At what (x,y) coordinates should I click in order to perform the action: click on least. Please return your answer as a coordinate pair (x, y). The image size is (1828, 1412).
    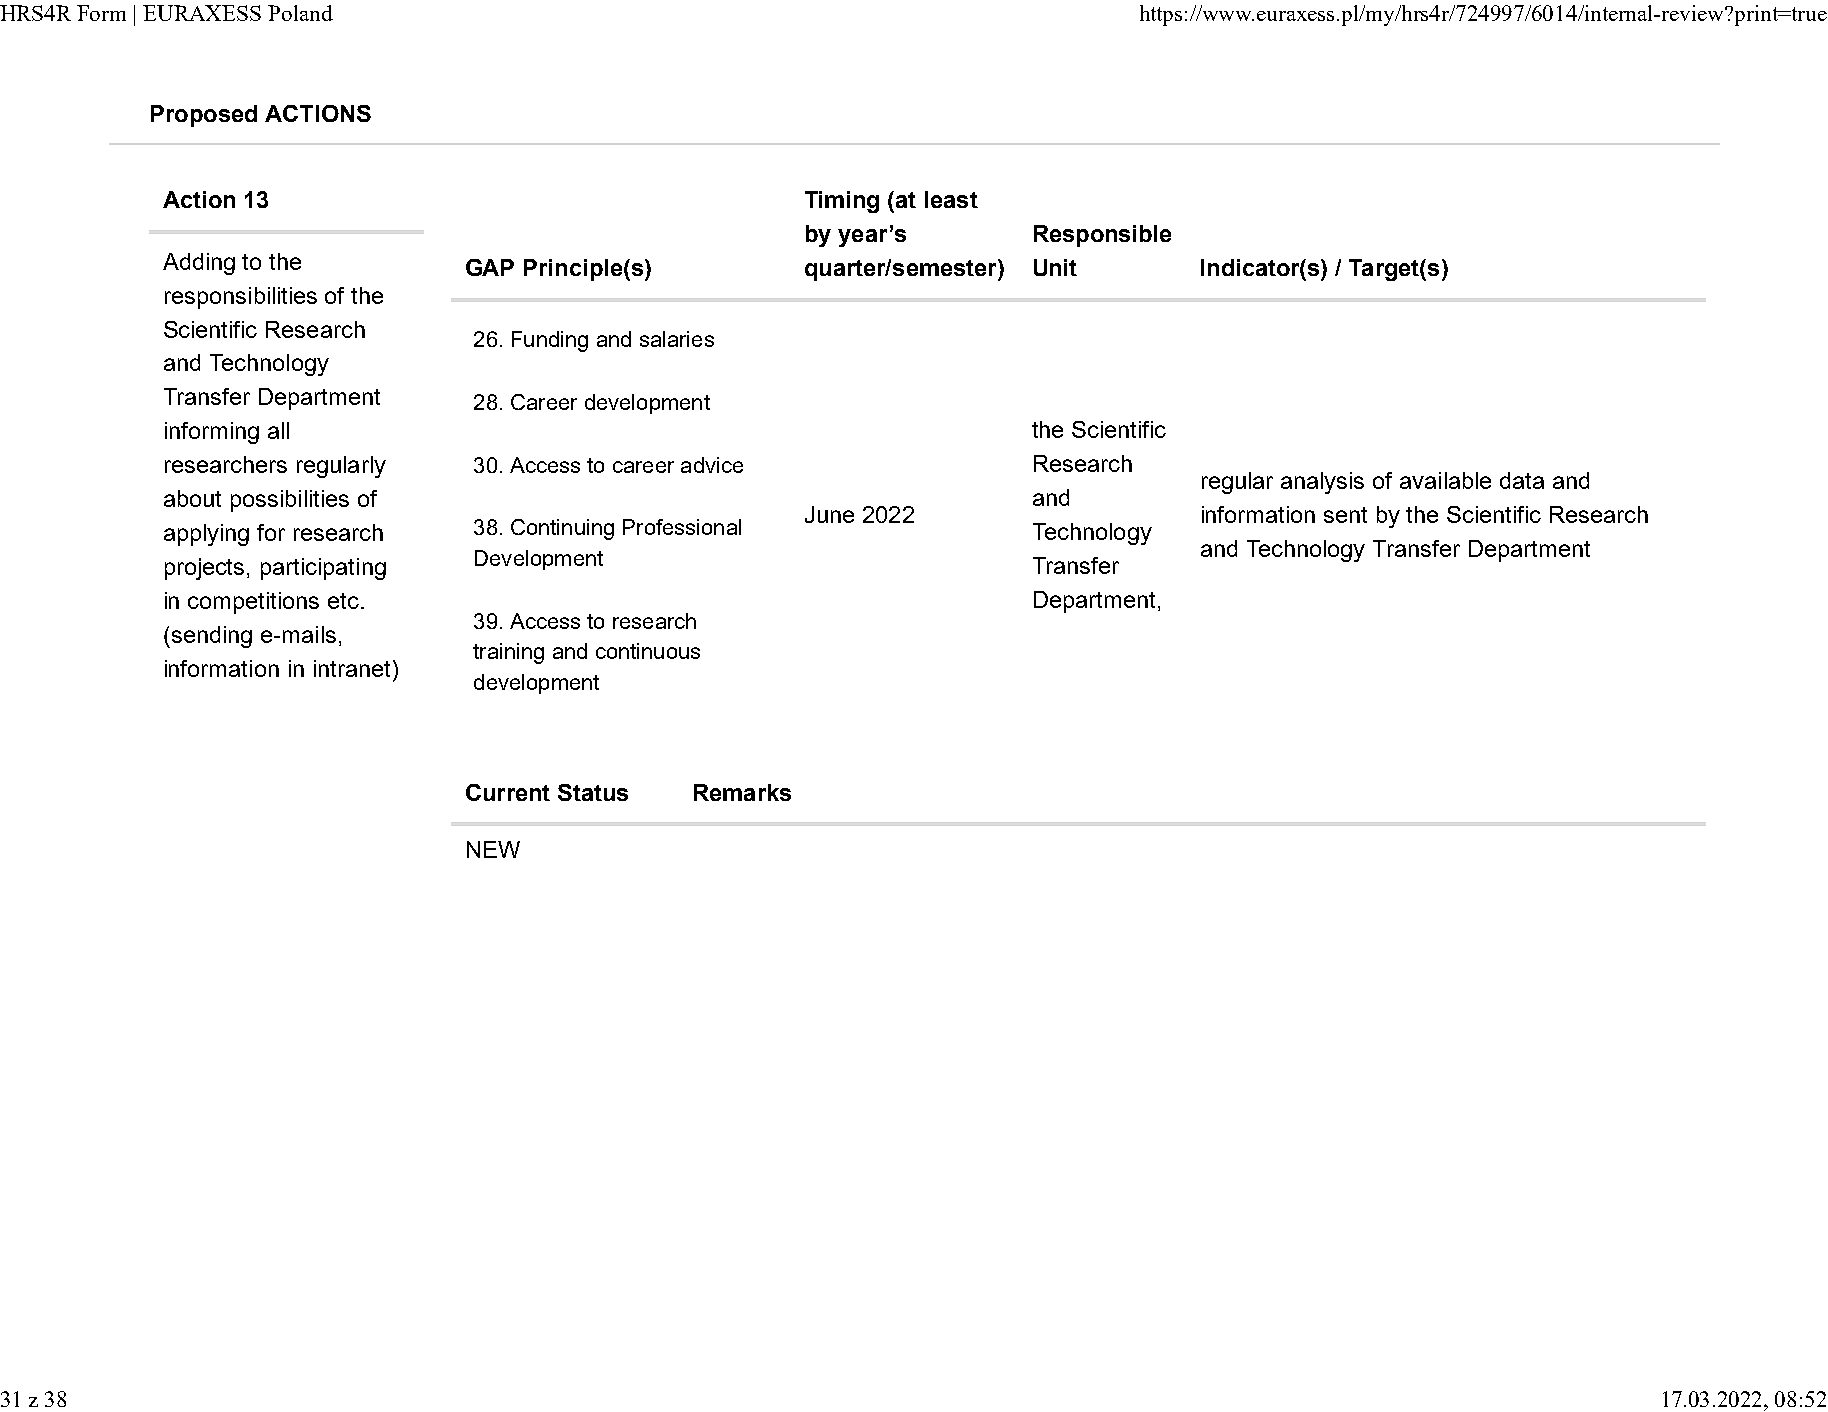
    Looking at the image, I should click on (951, 199).
